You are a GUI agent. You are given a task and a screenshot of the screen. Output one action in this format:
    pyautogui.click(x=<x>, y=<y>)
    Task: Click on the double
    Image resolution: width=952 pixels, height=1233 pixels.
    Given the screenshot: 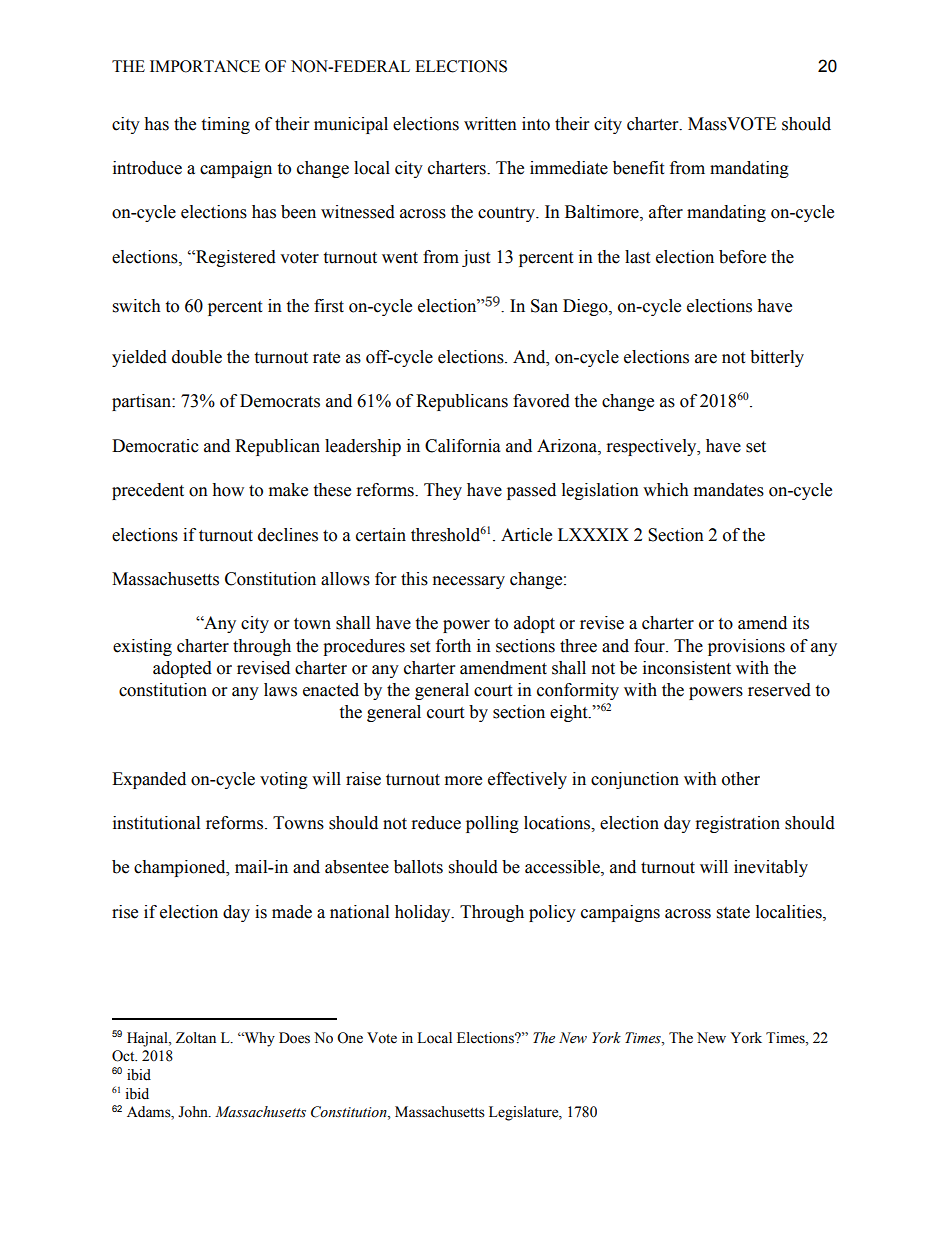 What is the action you would take?
    pyautogui.click(x=197, y=357)
